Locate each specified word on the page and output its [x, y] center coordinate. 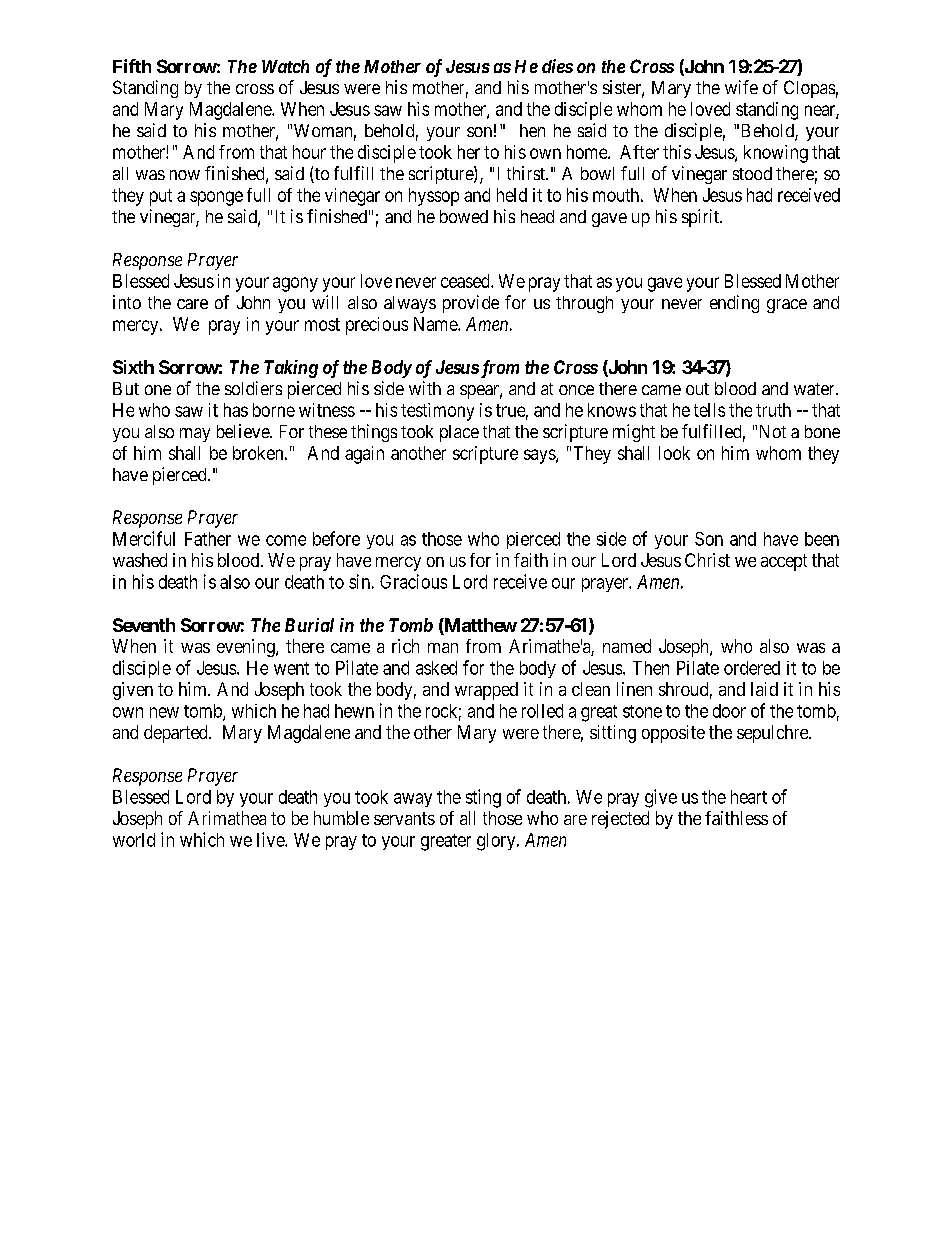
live [271, 839]
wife [741, 87]
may [195, 435]
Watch [285, 66]
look [674, 453]
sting [483, 798]
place [459, 433]
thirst [527, 173]
